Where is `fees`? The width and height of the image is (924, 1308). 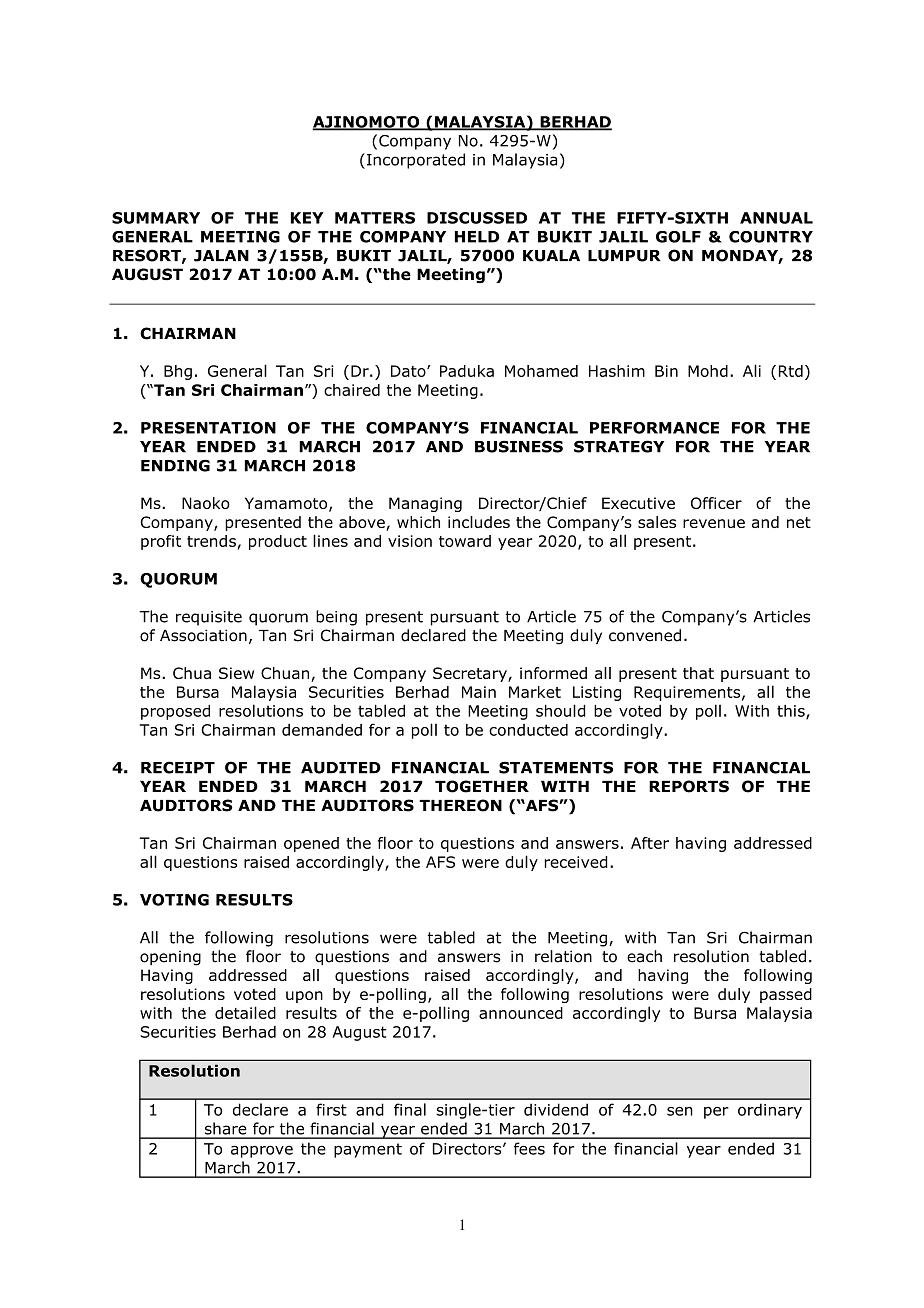
fees is located at coordinates (529, 1148).
